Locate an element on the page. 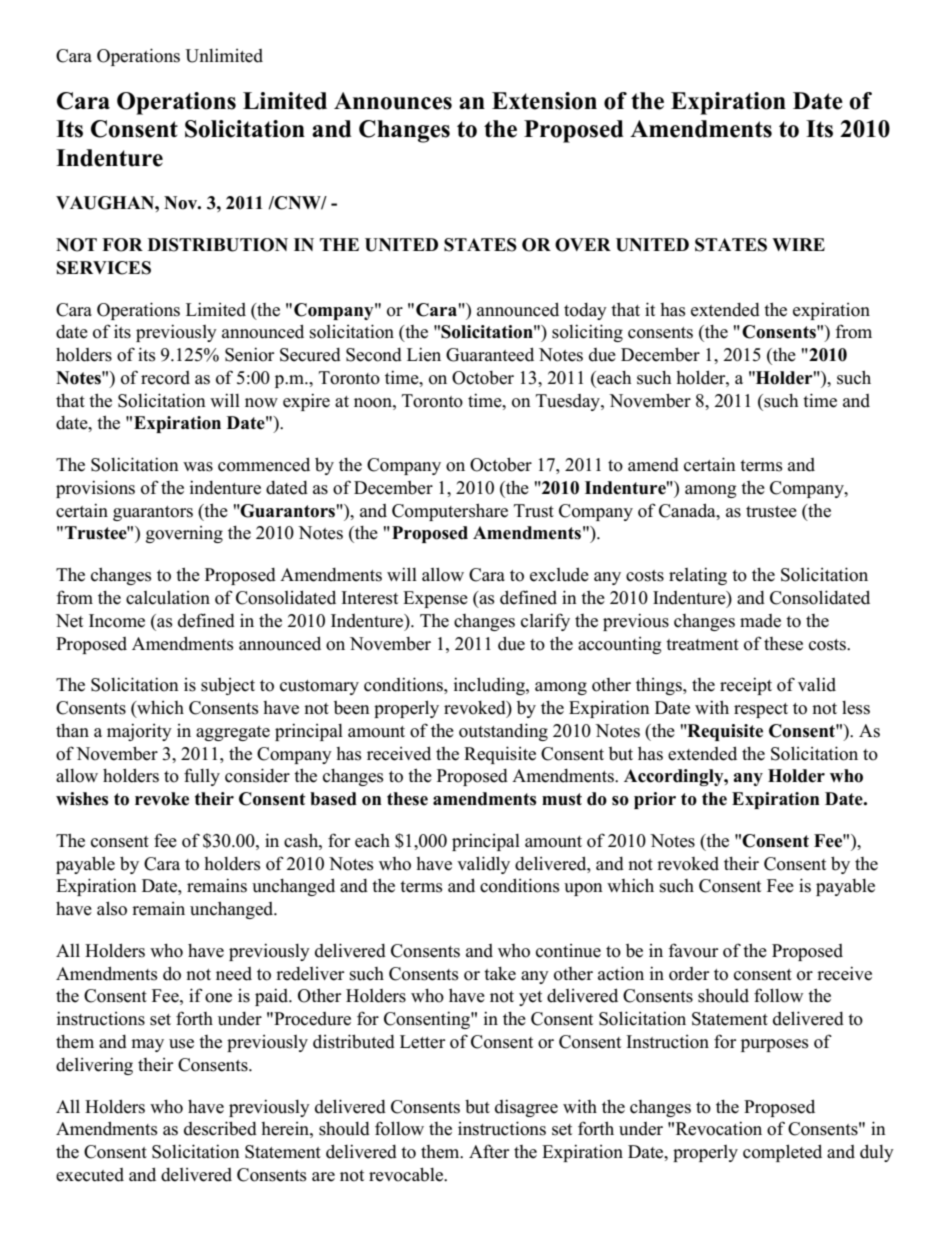 The width and height of the image is (952, 1233). made is located at coordinates (760, 621).
